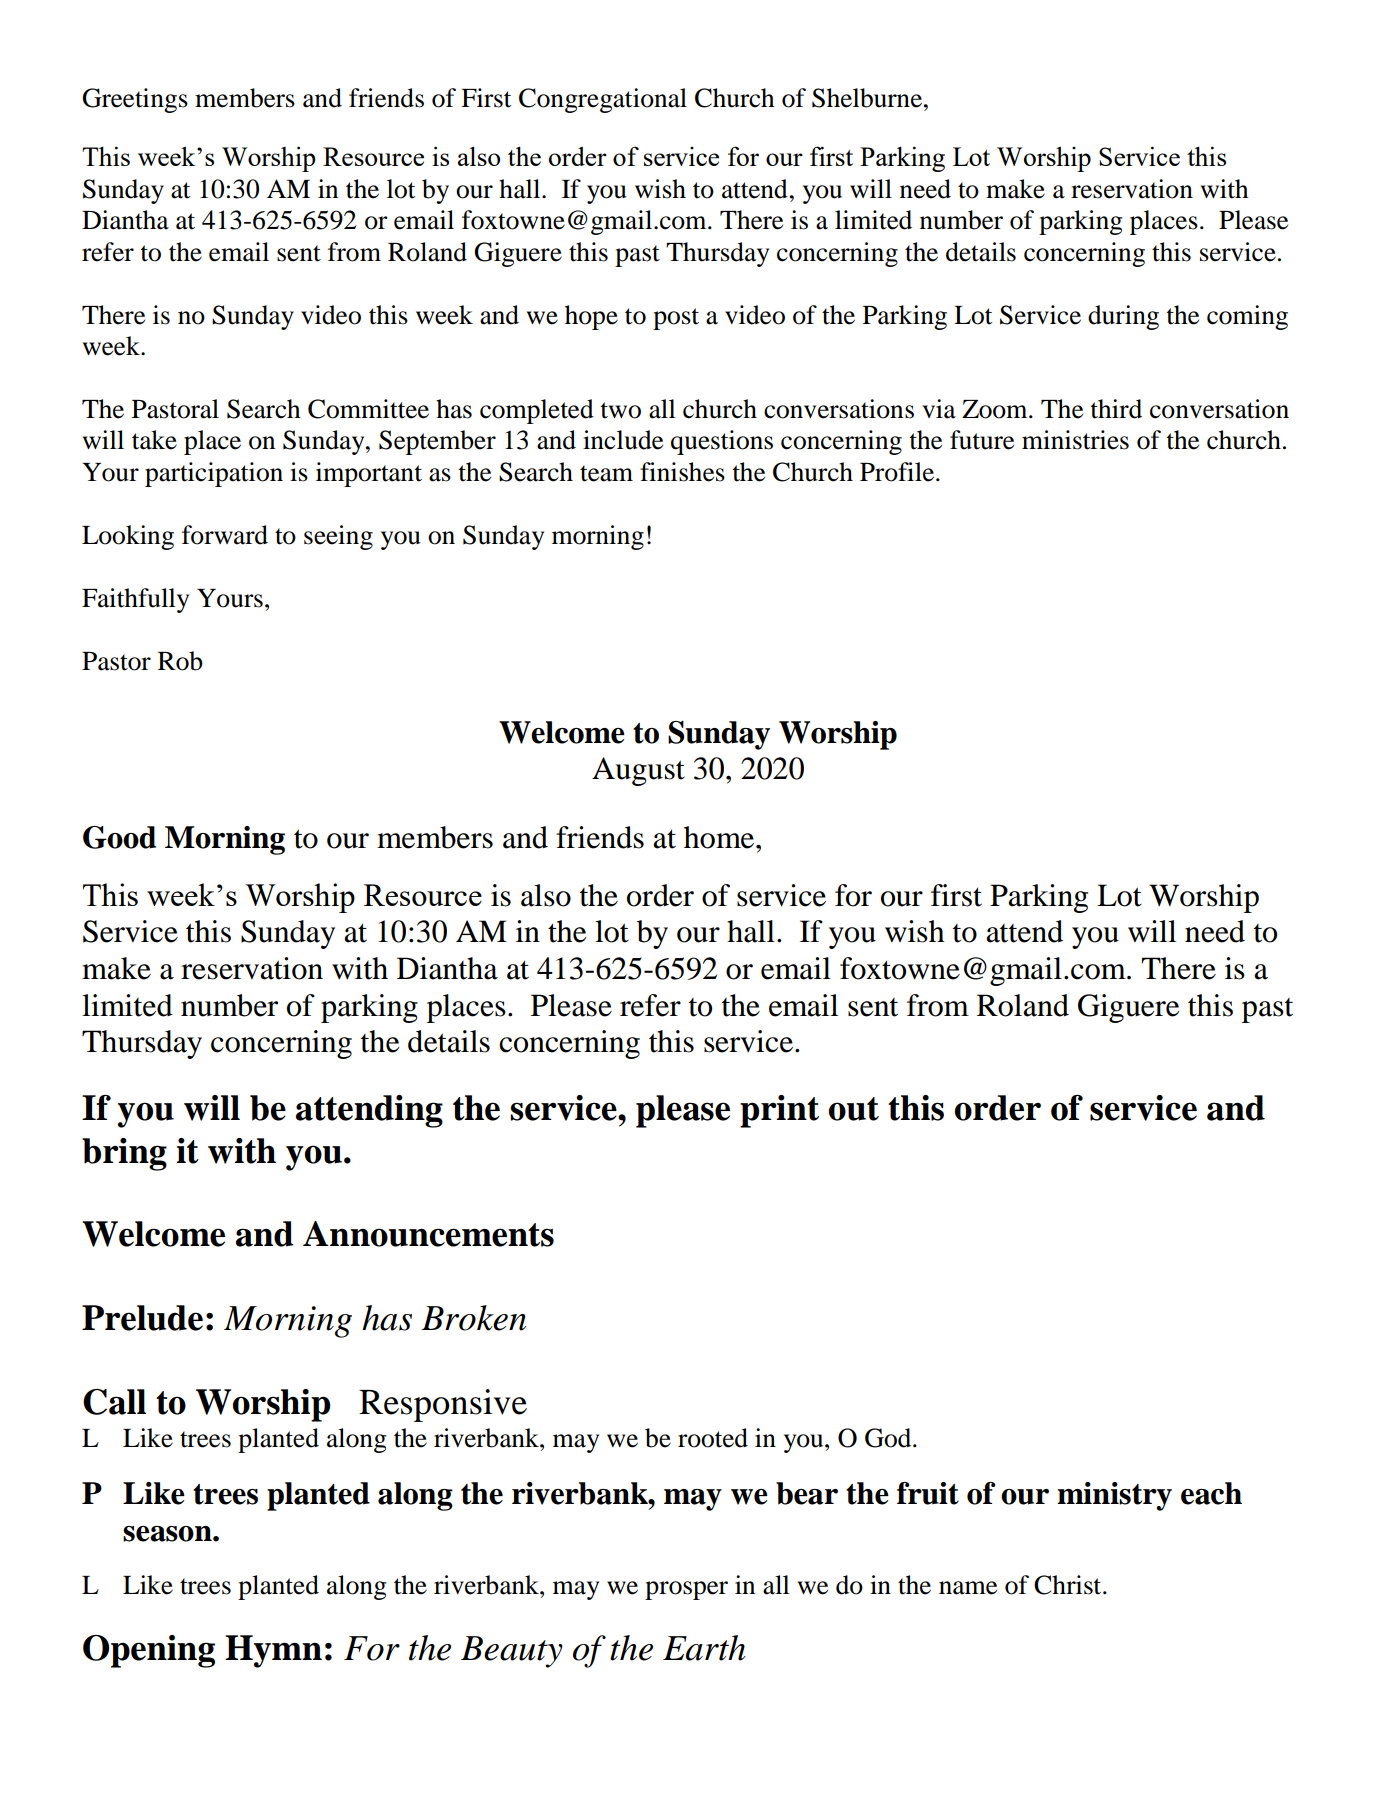  What do you see at coordinates (135, 100) in the image?
I see `Greetings` at bounding box center [135, 100].
